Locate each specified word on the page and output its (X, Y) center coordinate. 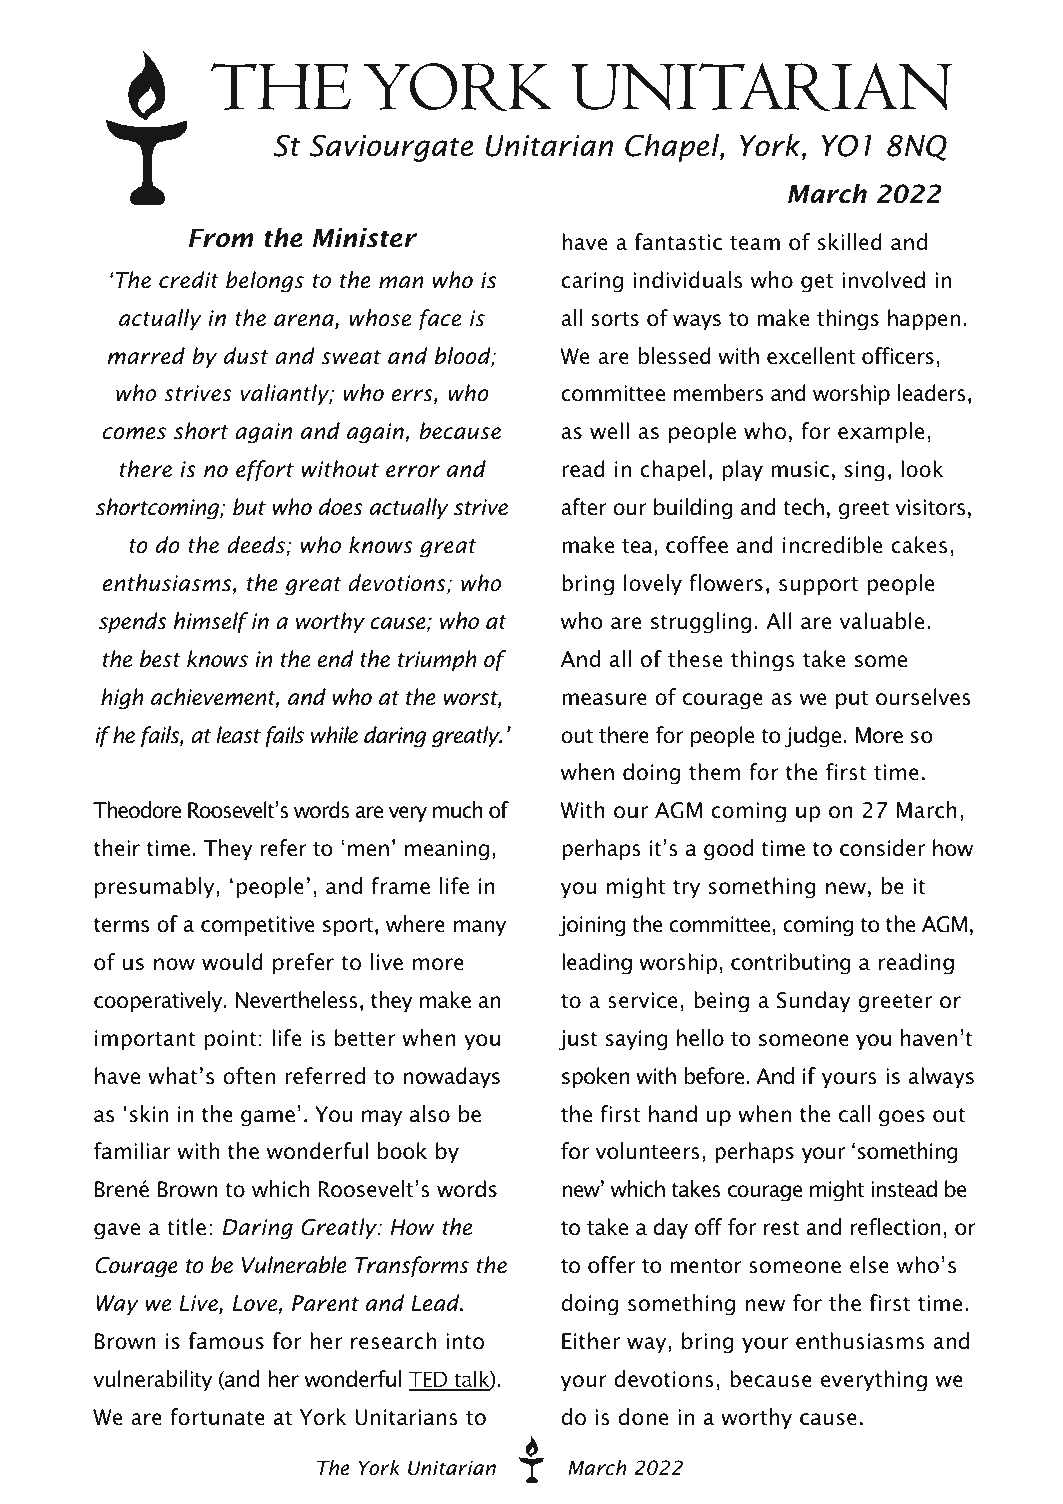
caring (592, 282)
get (817, 283)
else (869, 1265)
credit (189, 280)
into (465, 1341)
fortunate (217, 1417)
